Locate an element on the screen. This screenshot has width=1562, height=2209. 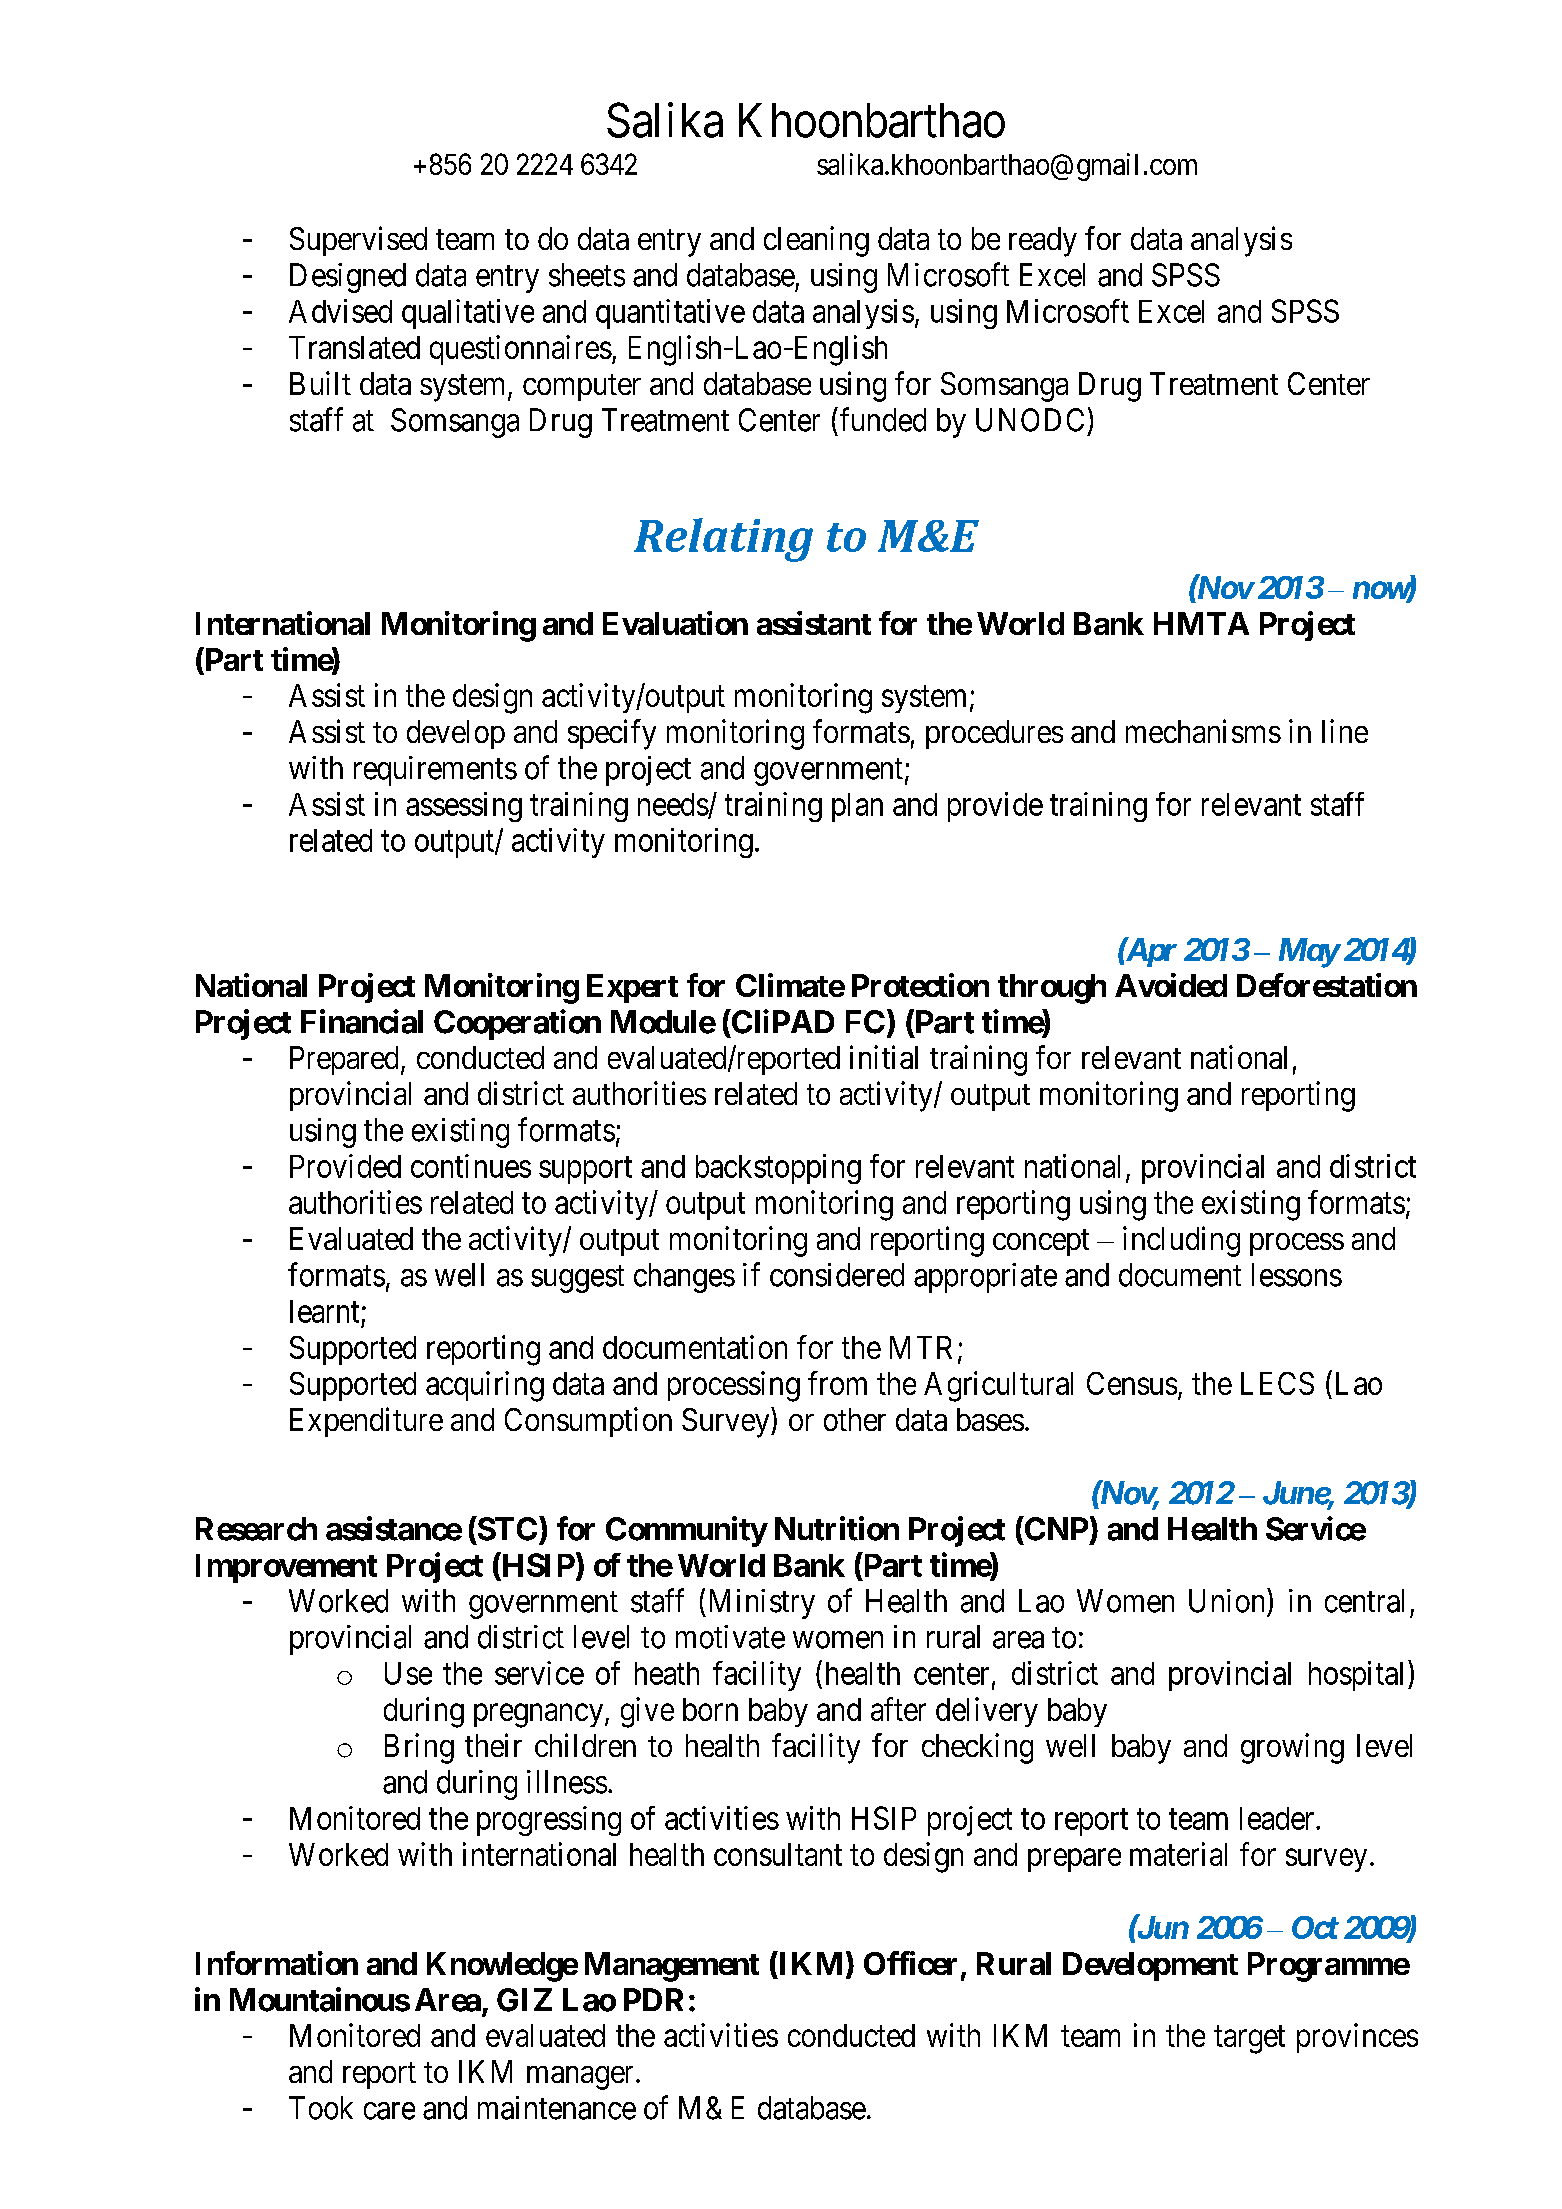
assessing is located at coordinates (464, 807).
